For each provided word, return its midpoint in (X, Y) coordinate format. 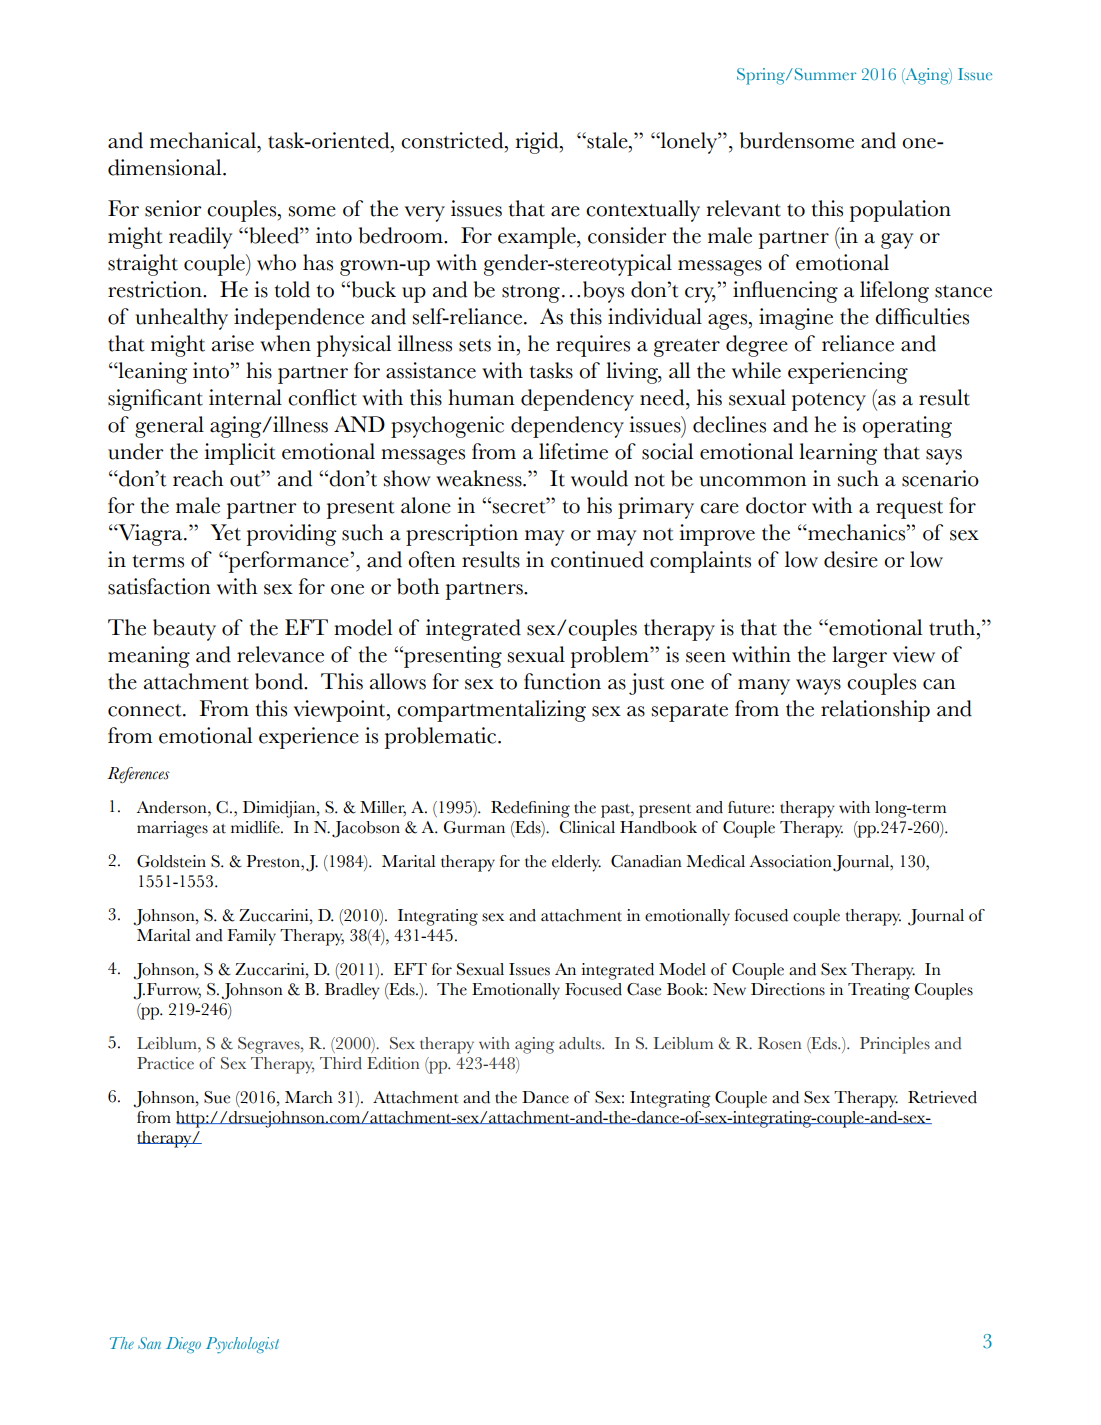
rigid (538, 143)
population (900, 211)
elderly (576, 863)
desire (851, 559)
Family (251, 937)
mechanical (204, 140)
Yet (226, 532)
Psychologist (242, 1345)
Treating (879, 991)
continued (597, 559)
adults (581, 1043)
